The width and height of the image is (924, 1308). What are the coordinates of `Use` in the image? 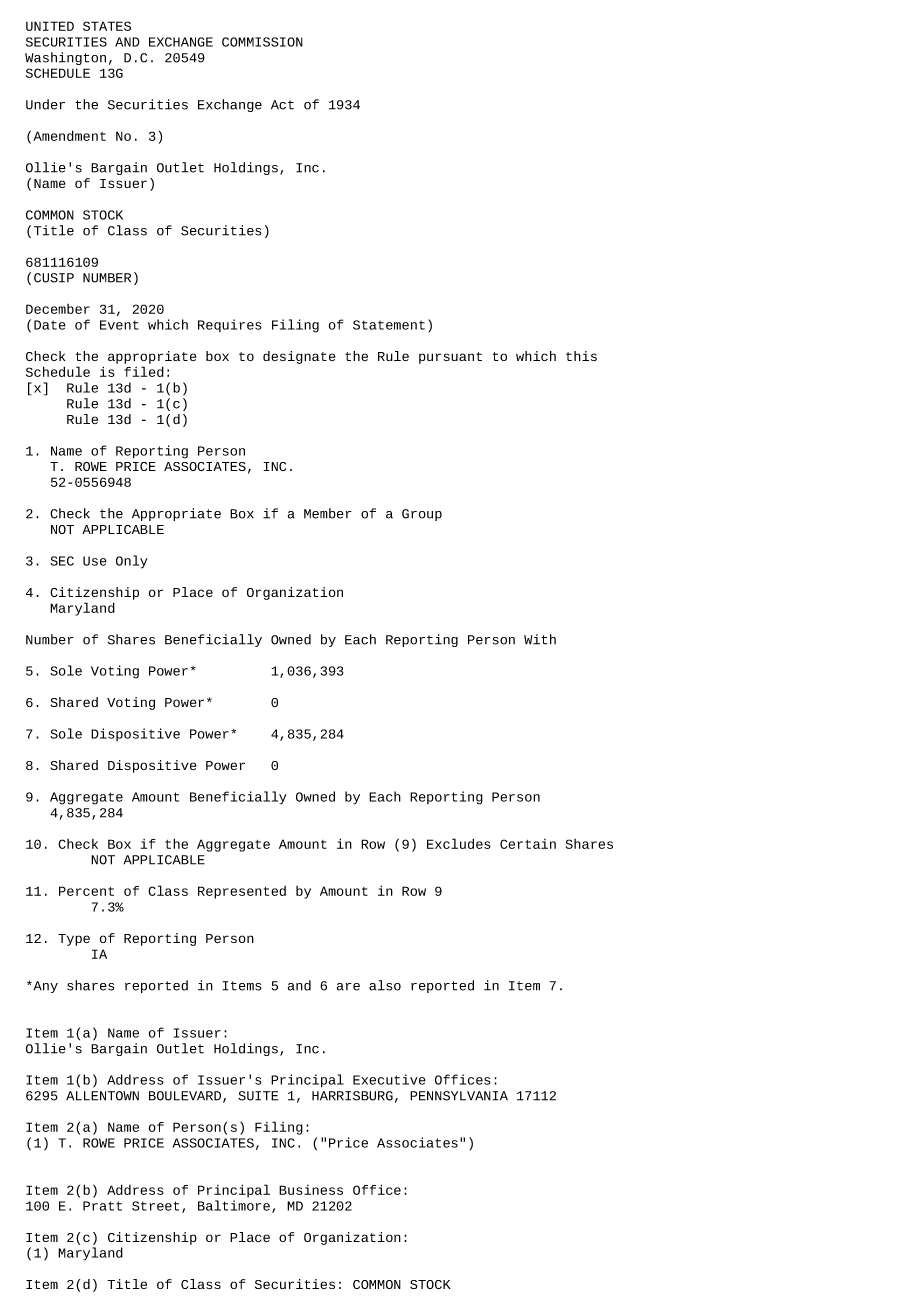 It's located at (95, 561).
